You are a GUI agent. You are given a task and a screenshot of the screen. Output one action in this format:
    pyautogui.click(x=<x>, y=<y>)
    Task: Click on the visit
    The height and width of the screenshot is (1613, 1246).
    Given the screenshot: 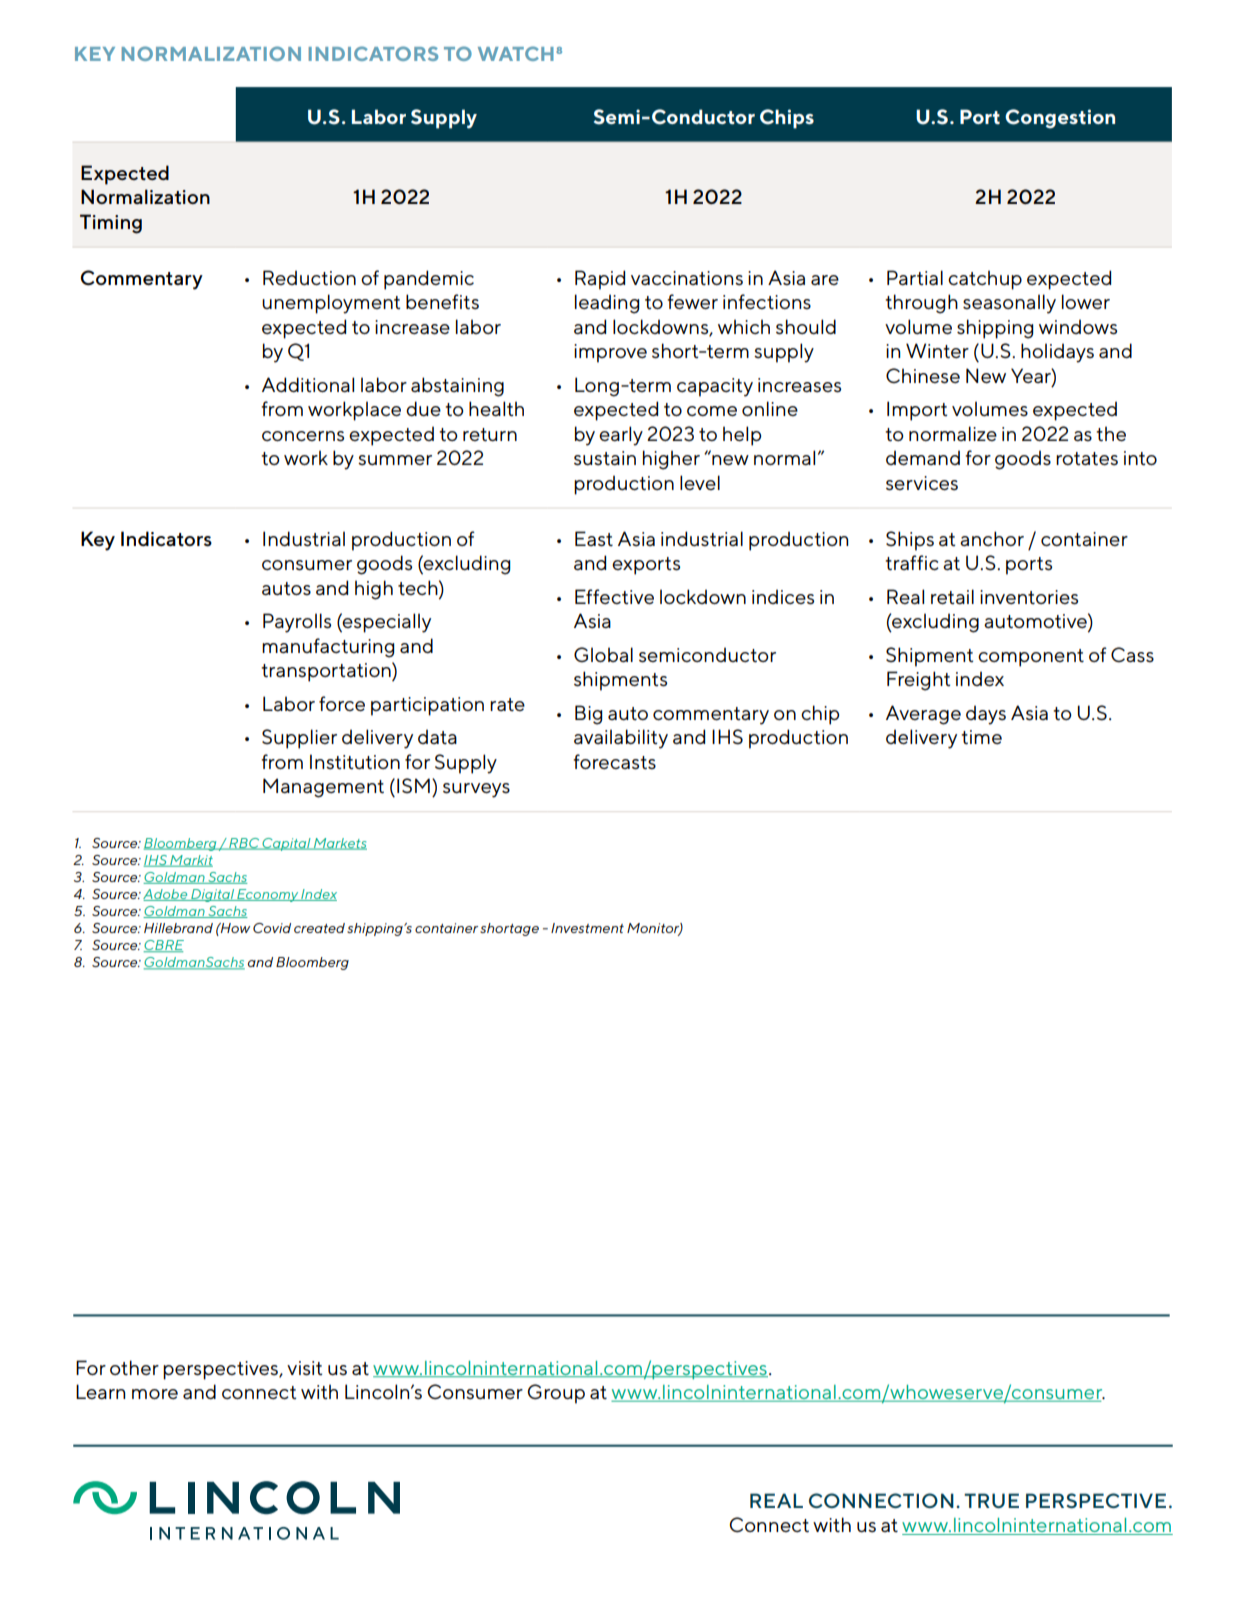 What is the action you would take?
    pyautogui.click(x=304, y=1368)
